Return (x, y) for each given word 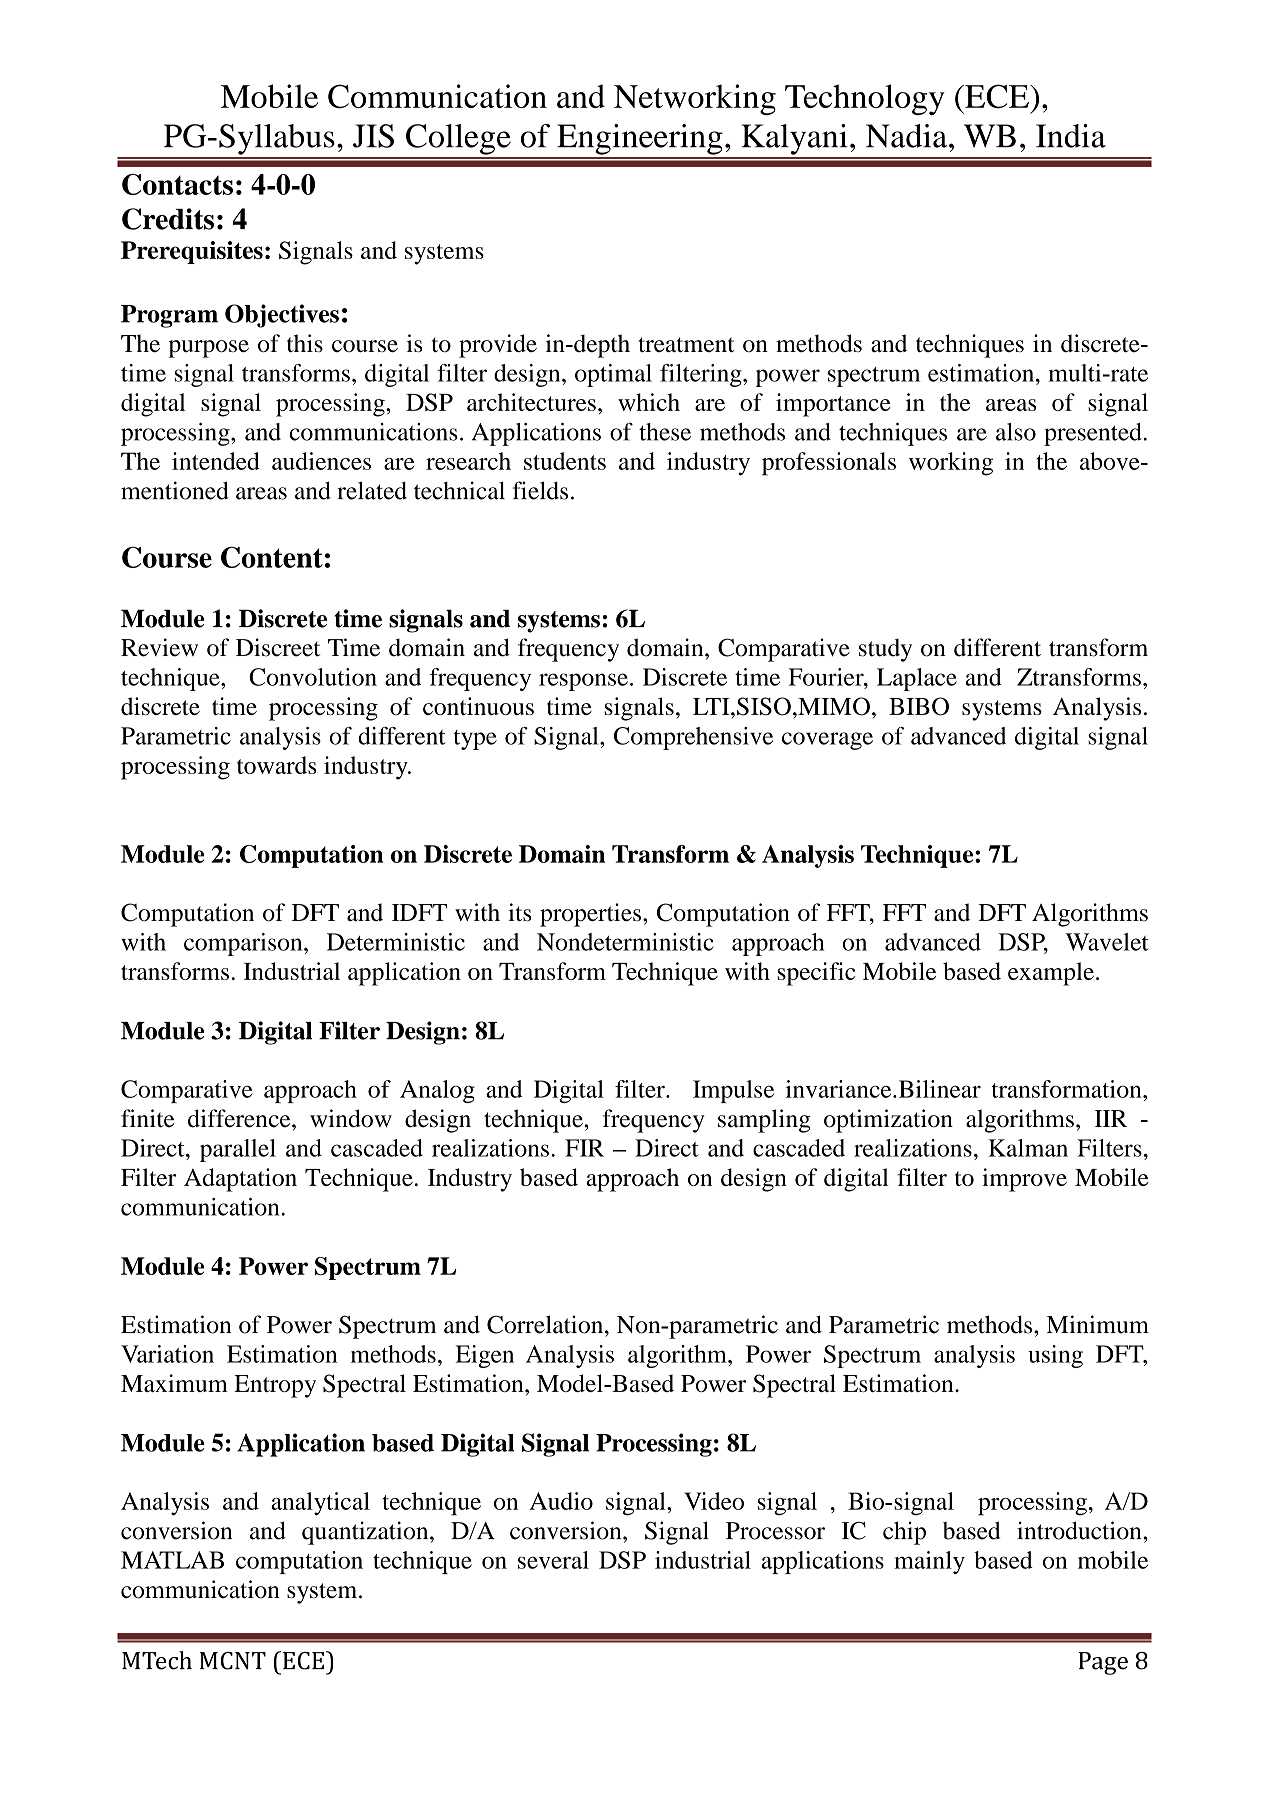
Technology (865, 99)
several (553, 1560)
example (1051, 974)
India (1071, 136)
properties (592, 915)
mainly (929, 1562)
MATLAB (172, 1560)
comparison (244, 944)
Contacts (177, 184)
